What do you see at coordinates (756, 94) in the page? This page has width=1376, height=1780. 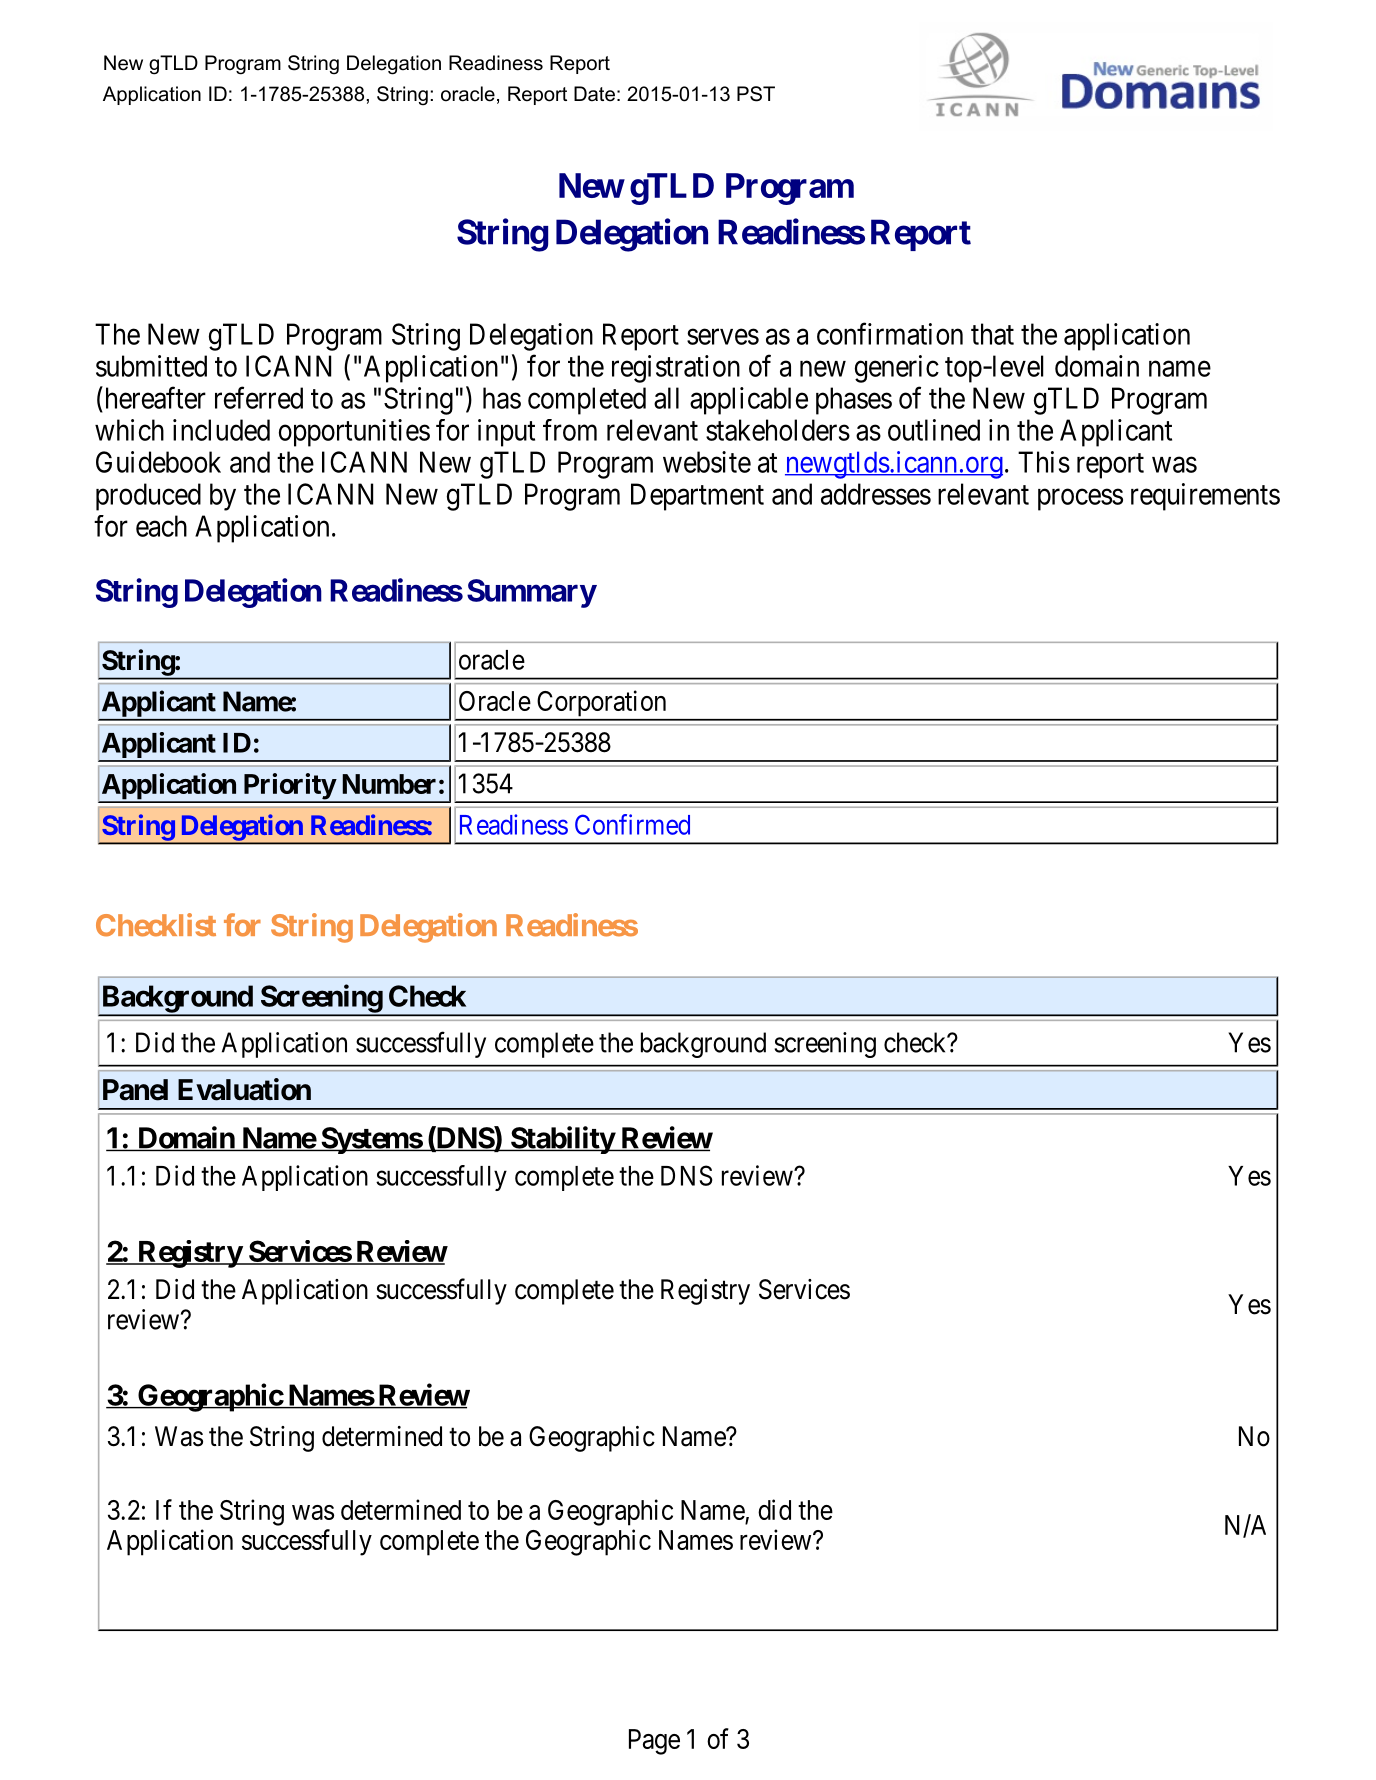 I see `PST` at bounding box center [756, 94].
